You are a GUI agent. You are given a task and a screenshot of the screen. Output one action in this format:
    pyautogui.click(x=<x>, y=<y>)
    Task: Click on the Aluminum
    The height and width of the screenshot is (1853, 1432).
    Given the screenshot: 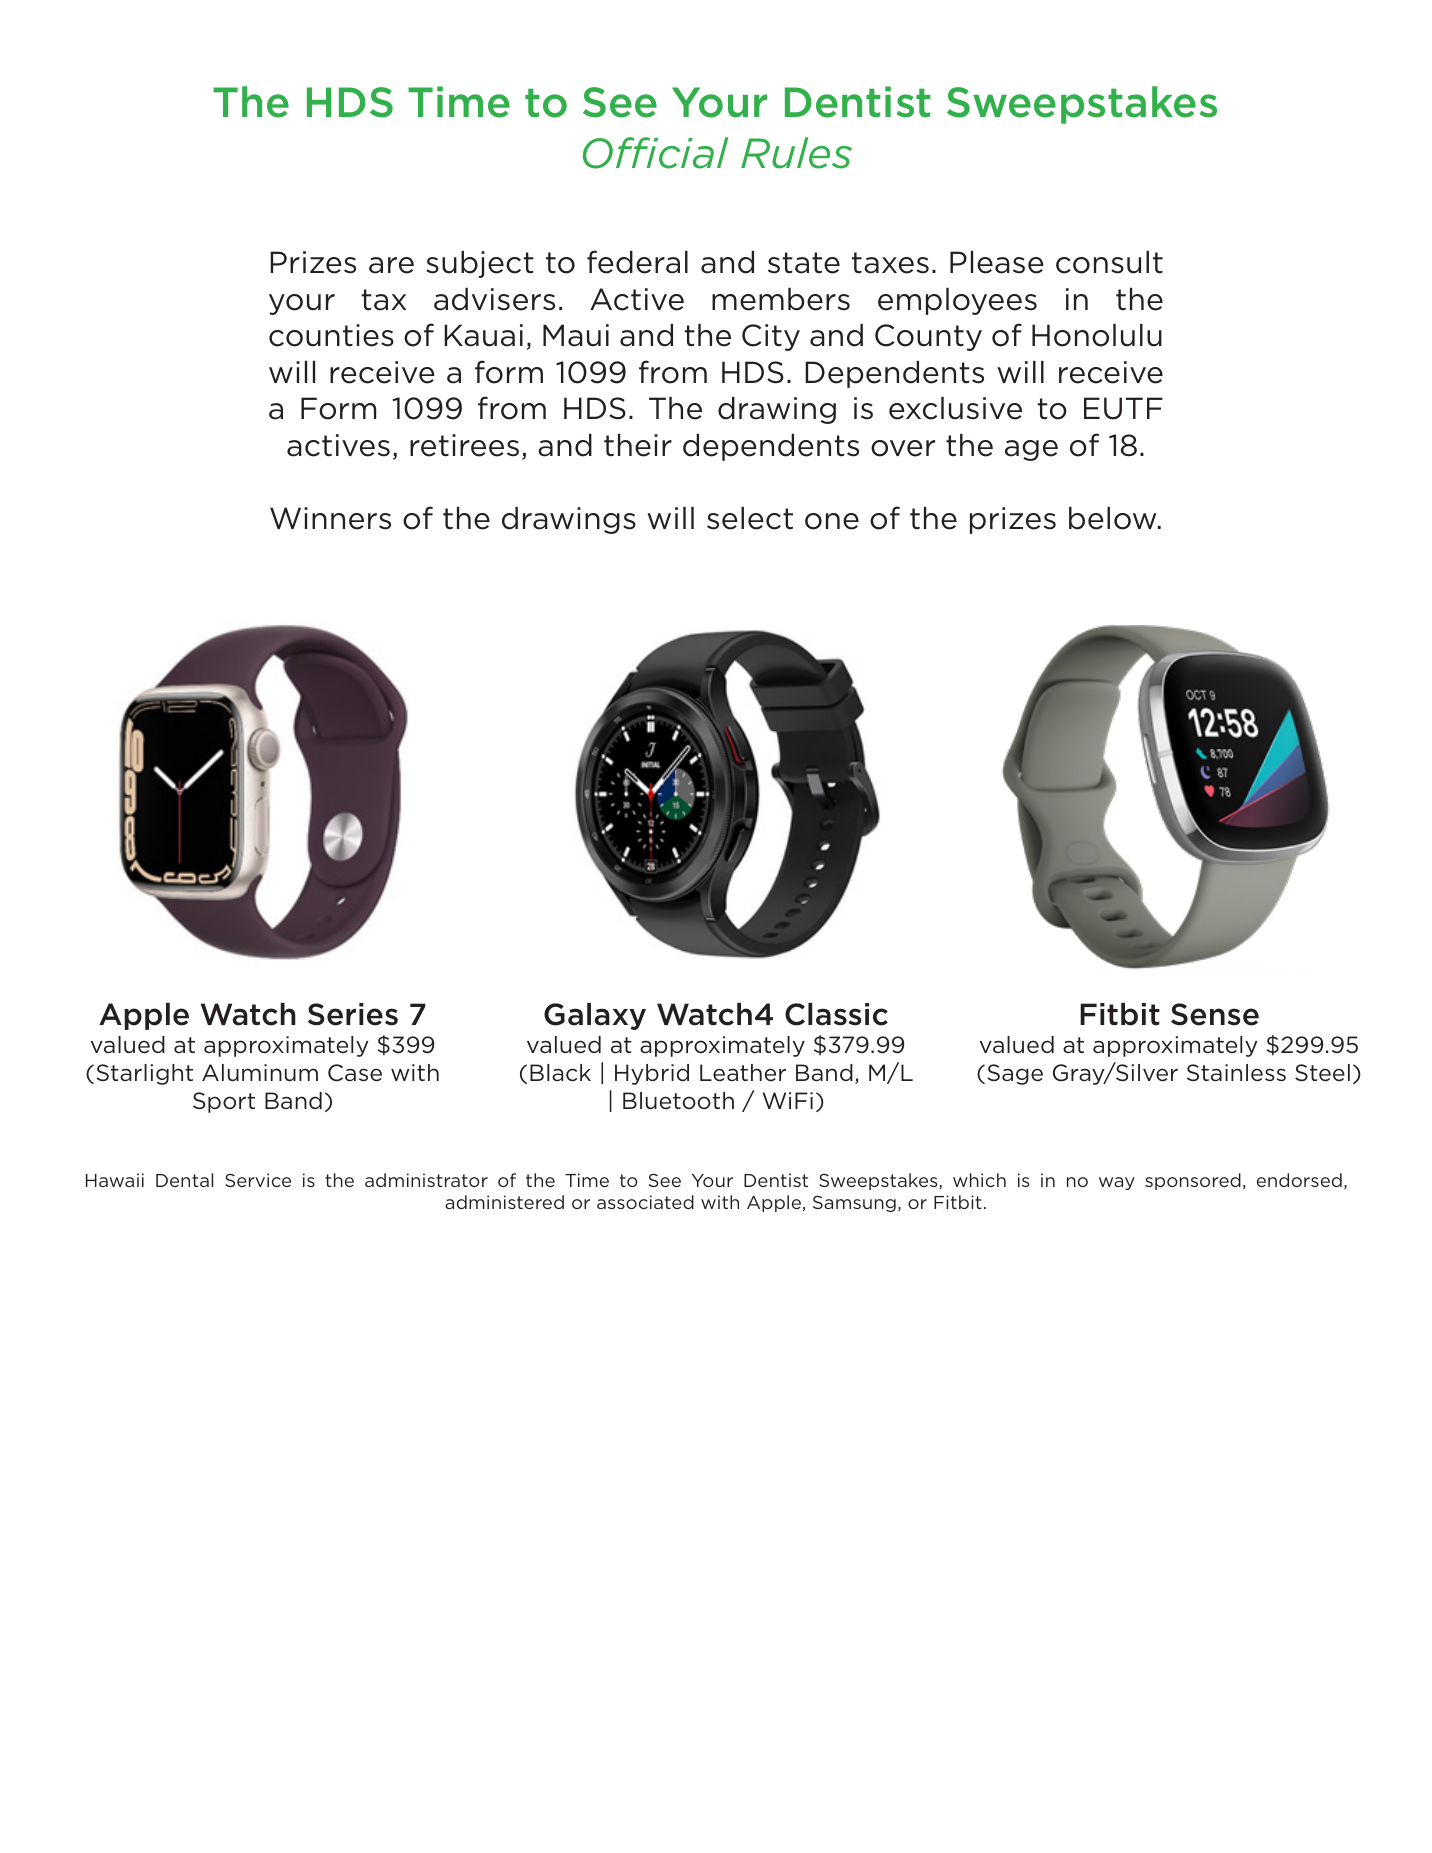 What is the action you would take?
    pyautogui.click(x=260, y=1072)
